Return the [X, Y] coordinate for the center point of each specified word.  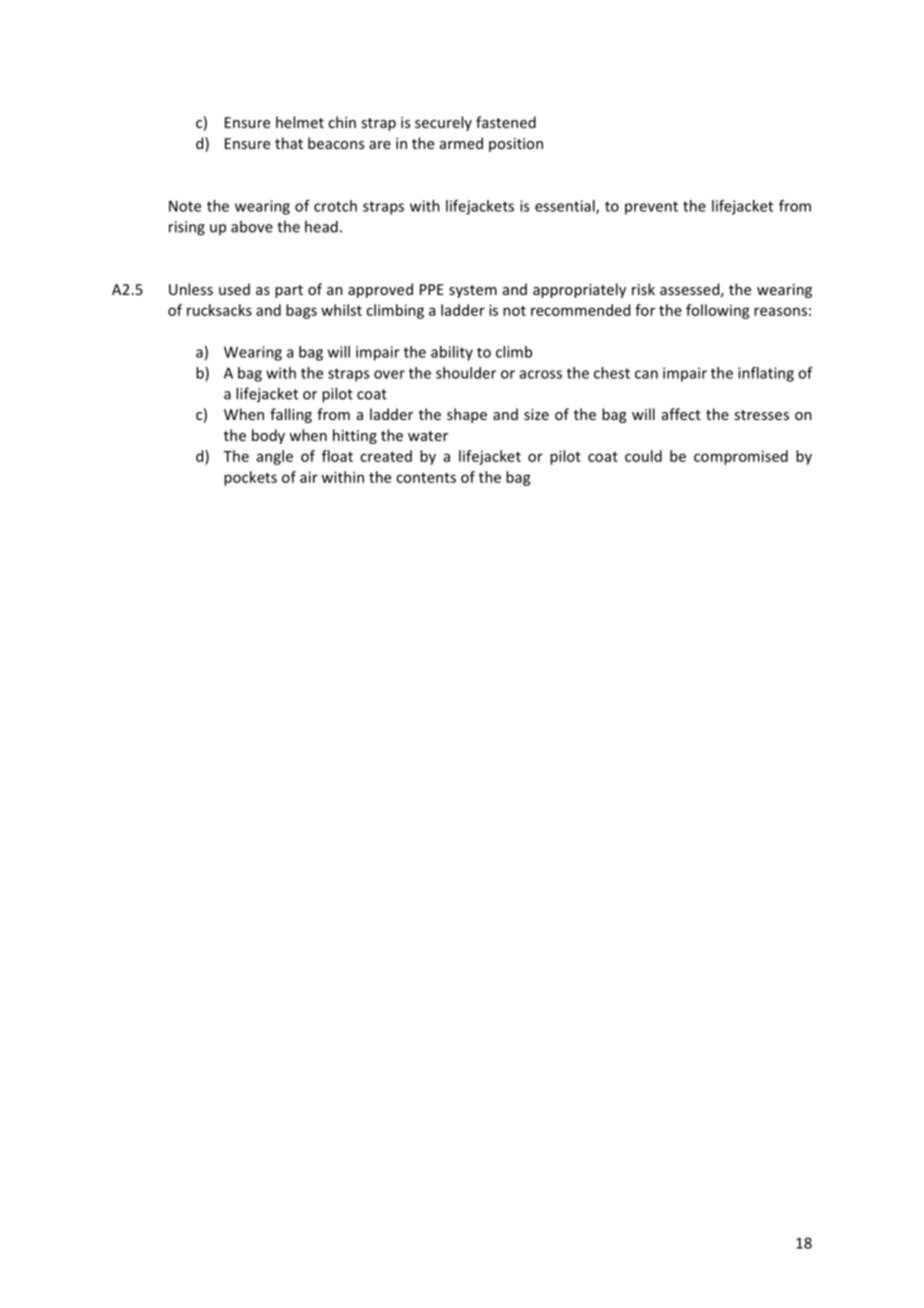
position [516, 145]
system [473, 291]
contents [426, 478]
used [234, 289]
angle [275, 457]
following [718, 311]
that [289, 143]
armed [461, 143]
